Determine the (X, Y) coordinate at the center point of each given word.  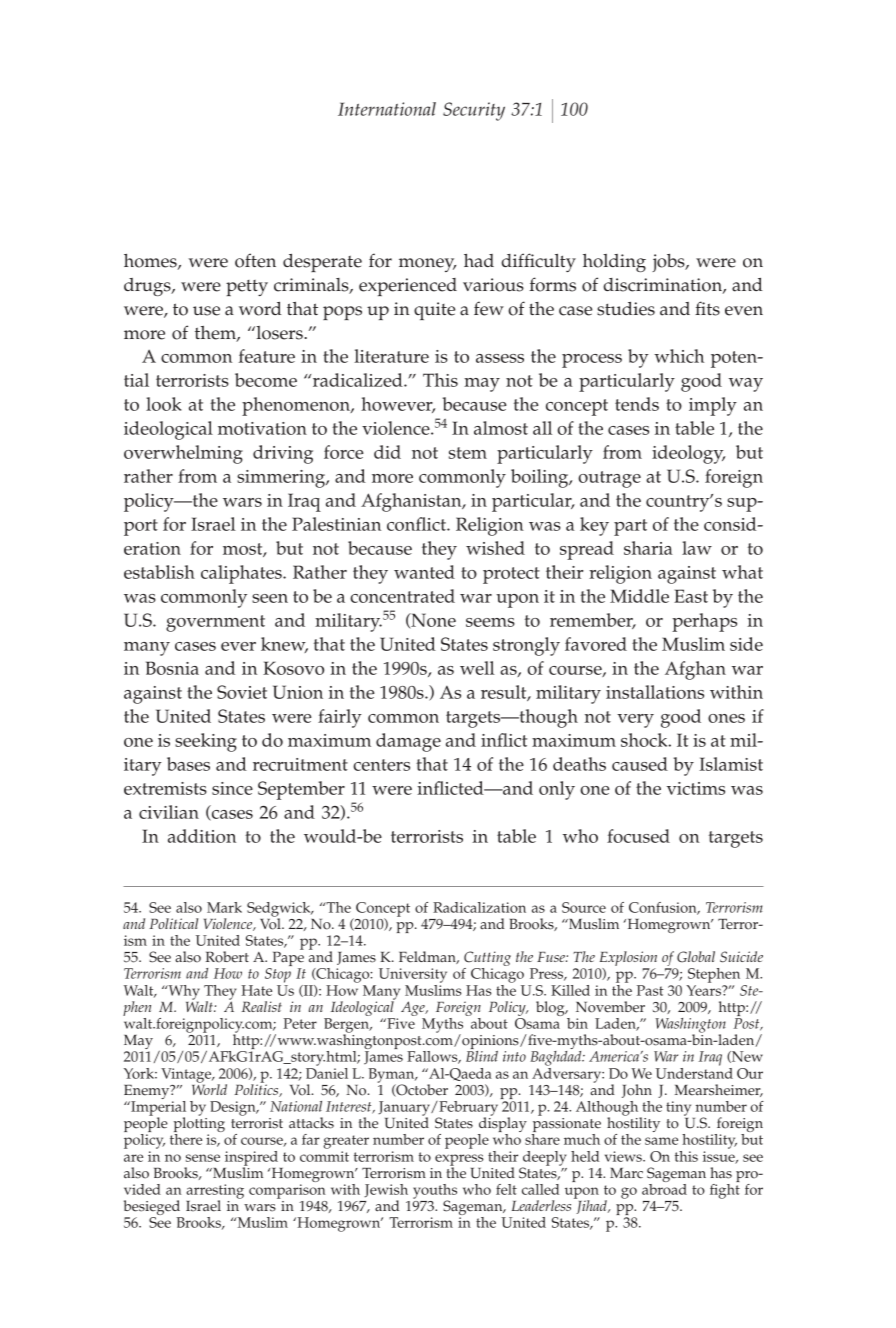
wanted (424, 572)
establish (159, 572)
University (413, 977)
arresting (215, 1192)
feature (267, 356)
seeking (206, 742)
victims (696, 788)
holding (614, 263)
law (697, 548)
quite (434, 311)
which (679, 356)
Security (474, 111)
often (255, 260)
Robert (227, 957)
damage (408, 742)
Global (696, 957)
